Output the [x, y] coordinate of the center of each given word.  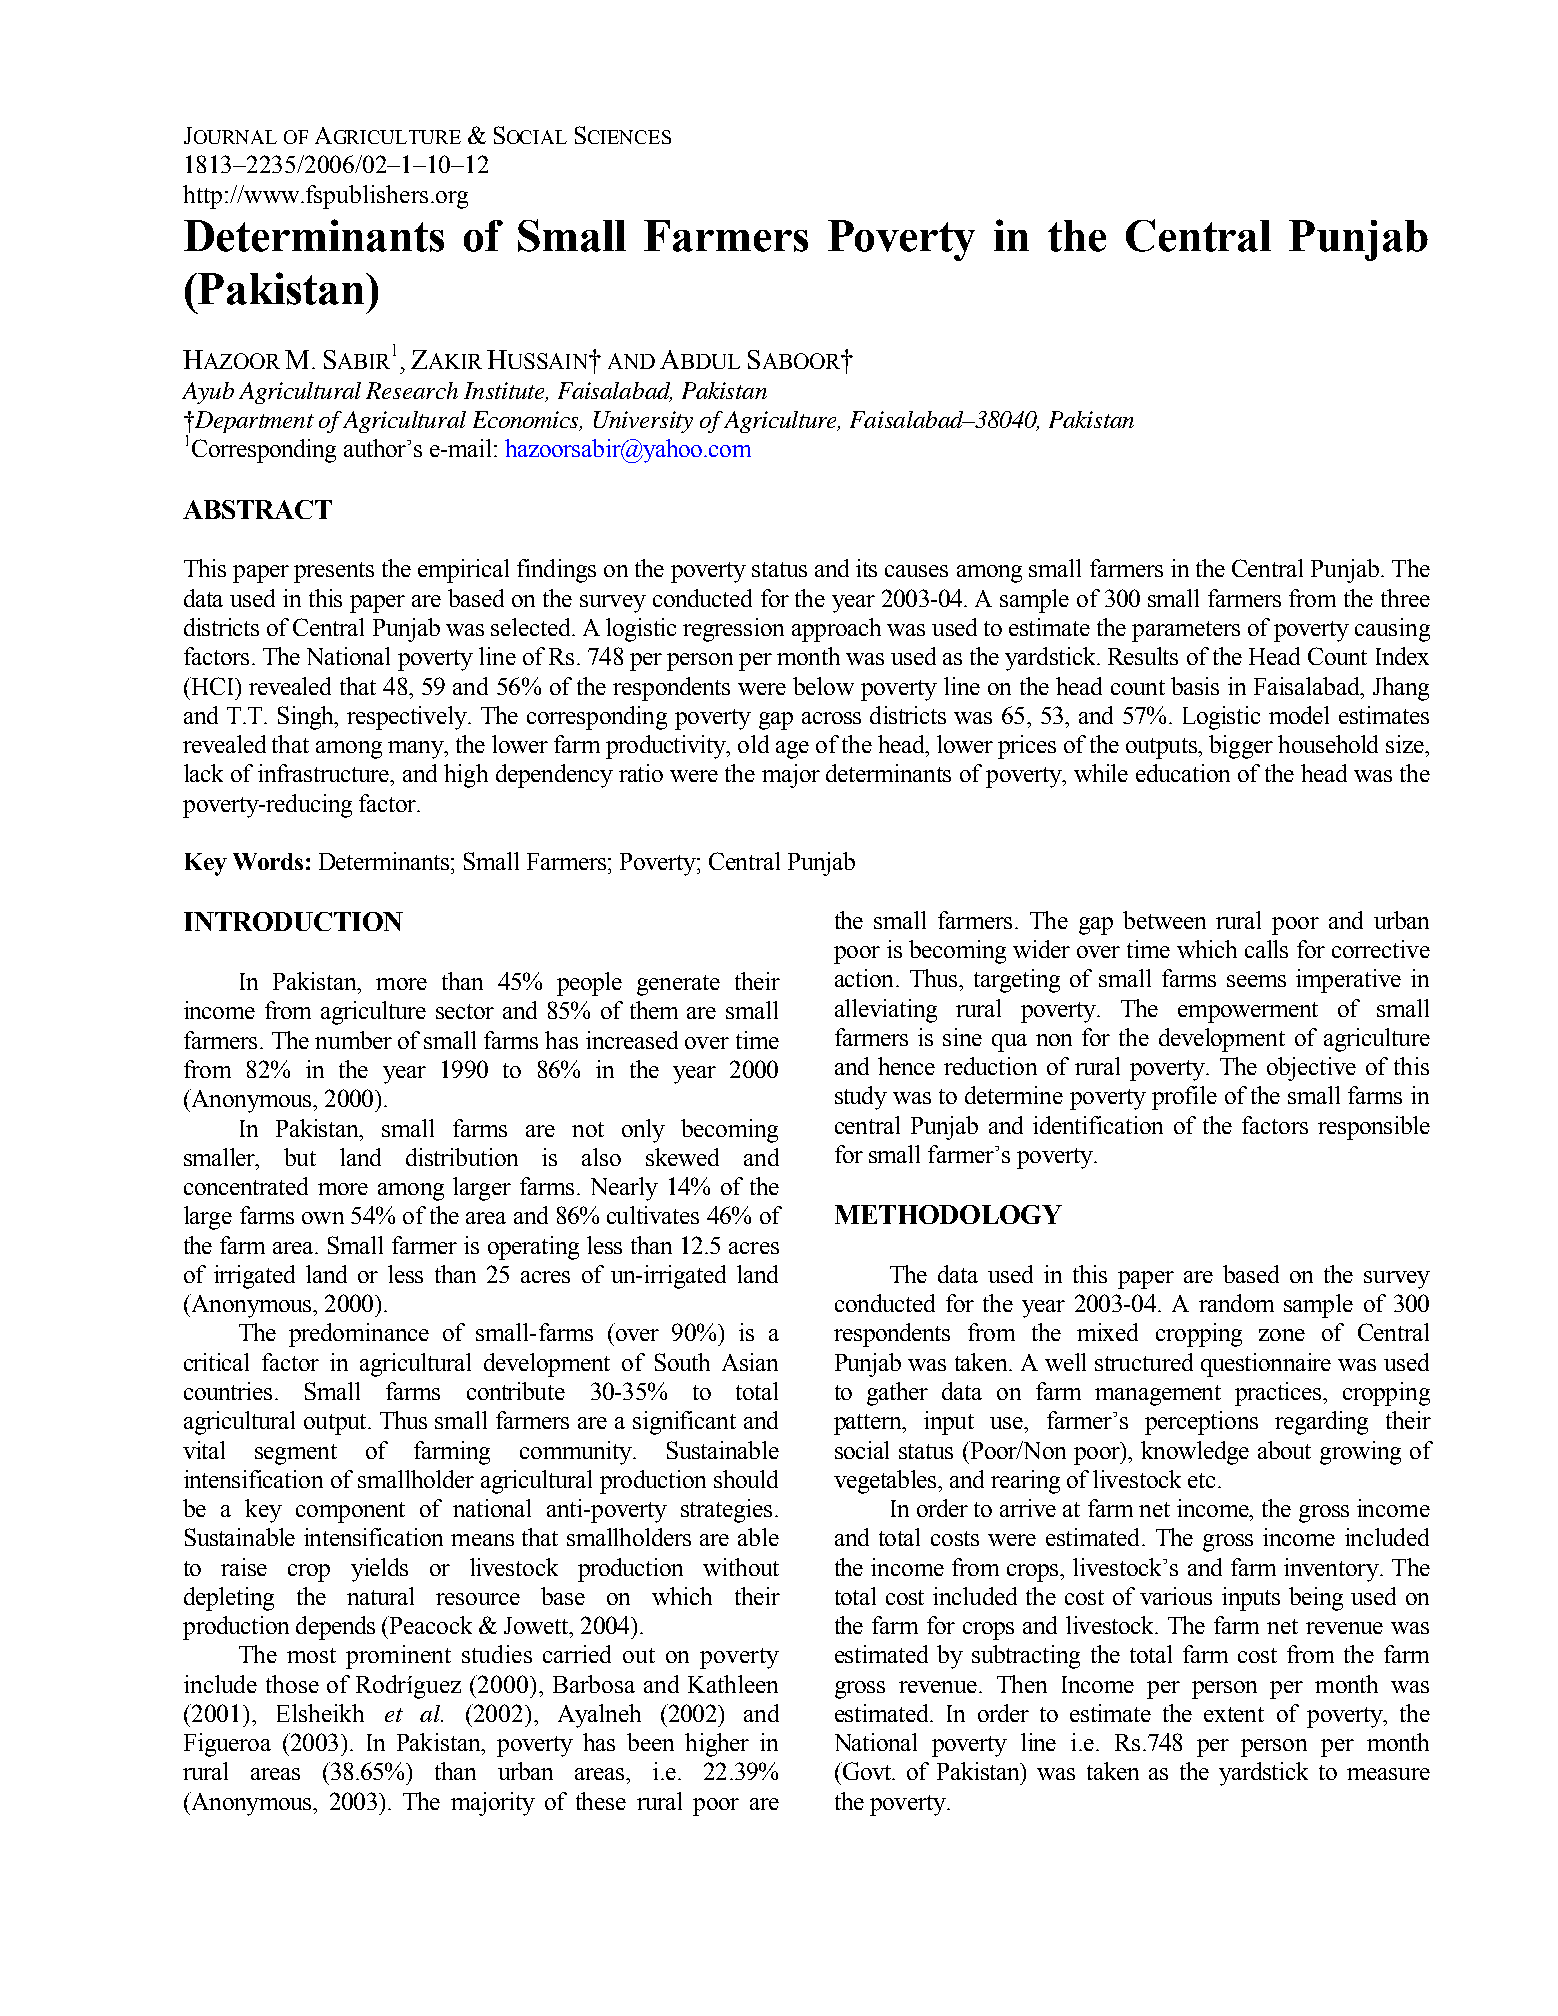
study [861, 1098]
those [292, 1684]
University [643, 422]
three [1405, 598]
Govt [867, 1771]
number [353, 1040]
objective [1311, 1069]
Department [253, 422]
